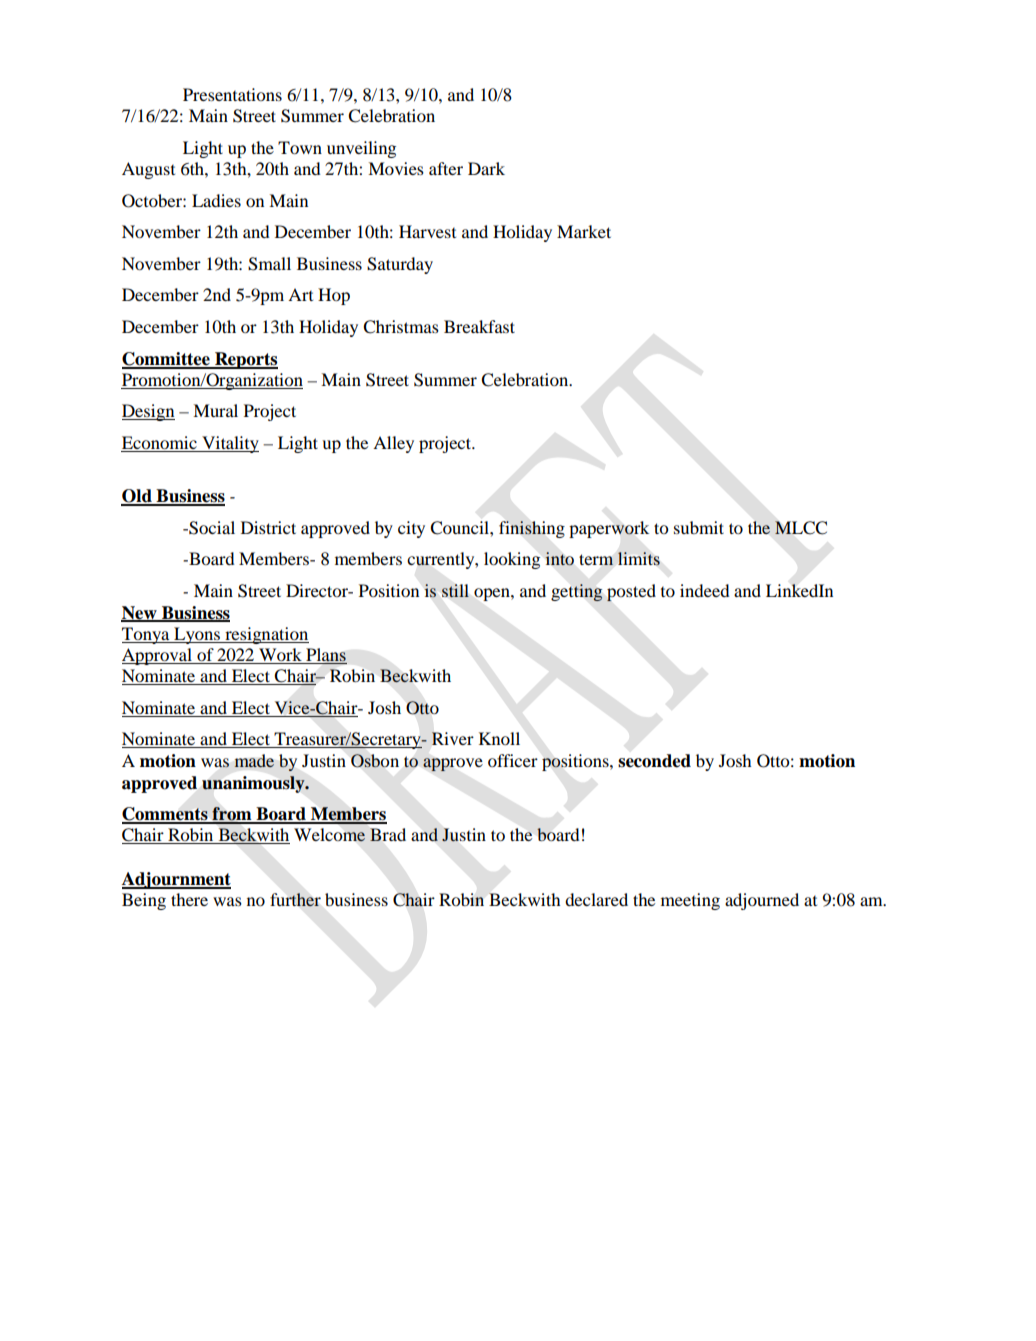  What do you see at coordinates (232, 94) in the document?
I see `Presentations` at bounding box center [232, 94].
